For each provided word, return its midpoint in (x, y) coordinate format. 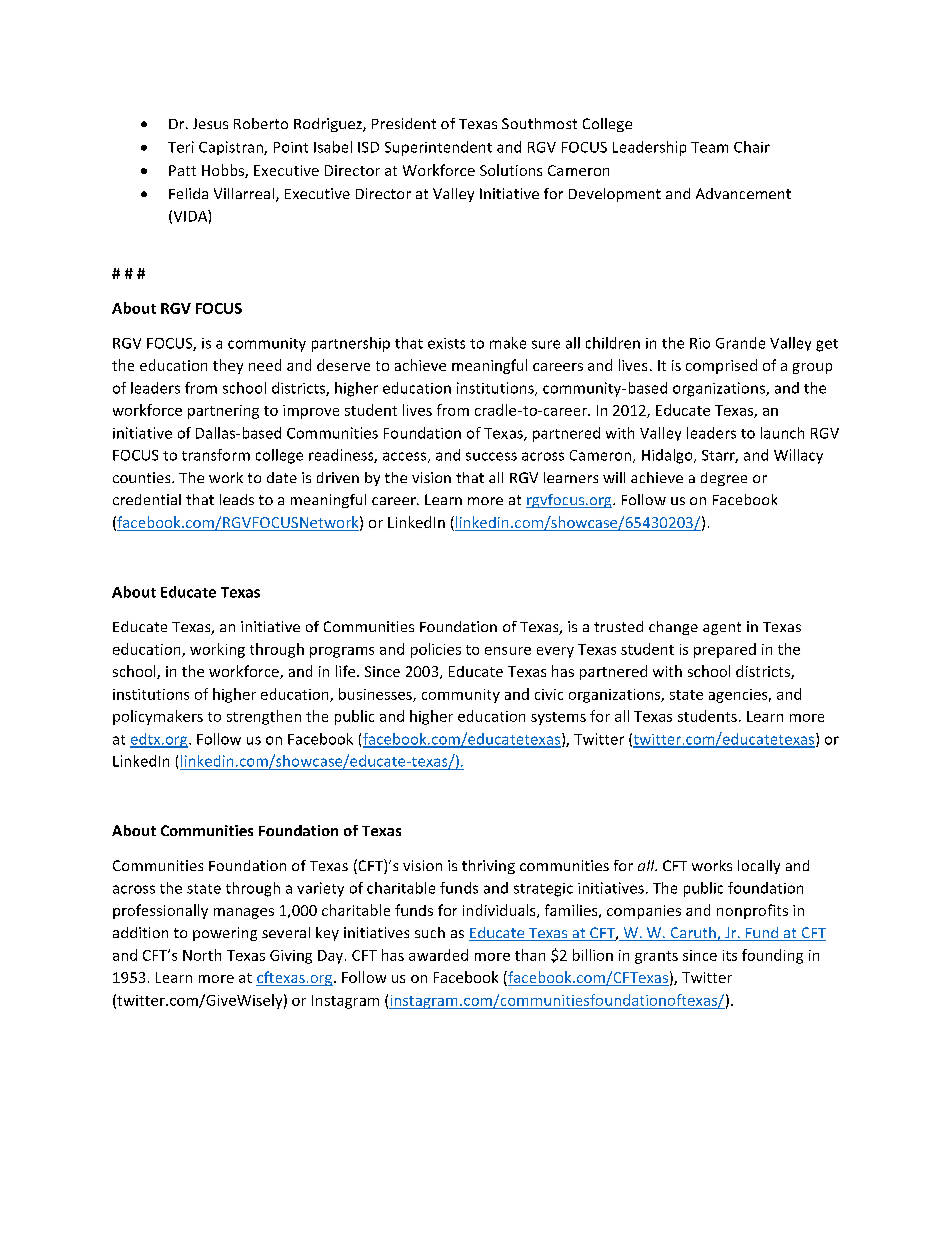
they (228, 366)
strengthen (264, 717)
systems (558, 718)
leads (237, 499)
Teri (181, 147)
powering (225, 934)
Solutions (511, 170)
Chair (752, 147)
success (491, 456)
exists (446, 343)
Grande (740, 343)
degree (724, 479)
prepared (725, 650)
